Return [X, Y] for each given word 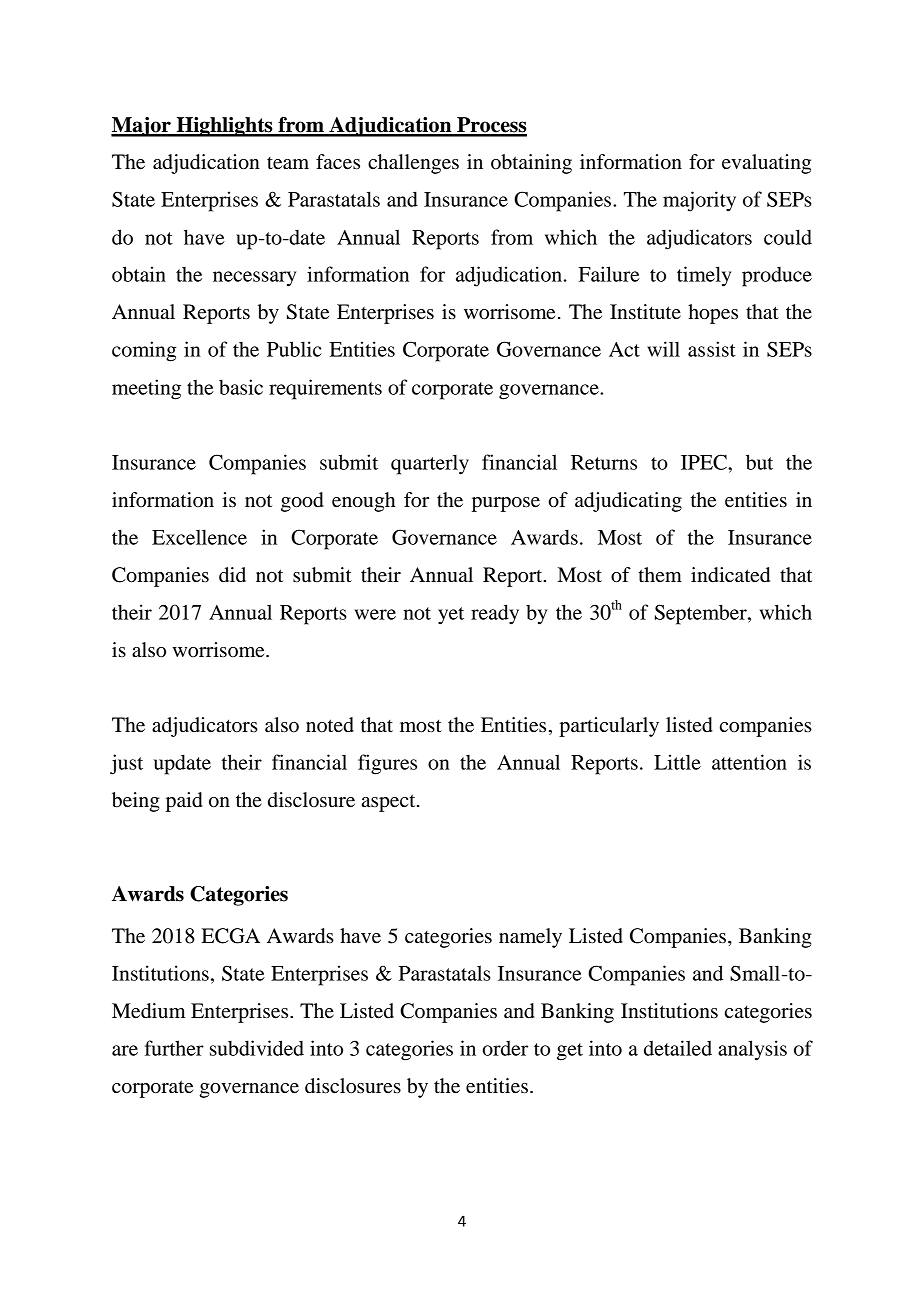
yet [451, 616]
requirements [325, 389]
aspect [390, 803]
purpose [506, 504]
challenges [413, 164]
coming [144, 351]
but [759, 462]
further [174, 1048]
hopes [713, 314]
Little [677, 762]
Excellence [199, 537]
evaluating [766, 164]
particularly [609, 727]
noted [330, 725]
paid [184, 802]
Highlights [224, 127]
